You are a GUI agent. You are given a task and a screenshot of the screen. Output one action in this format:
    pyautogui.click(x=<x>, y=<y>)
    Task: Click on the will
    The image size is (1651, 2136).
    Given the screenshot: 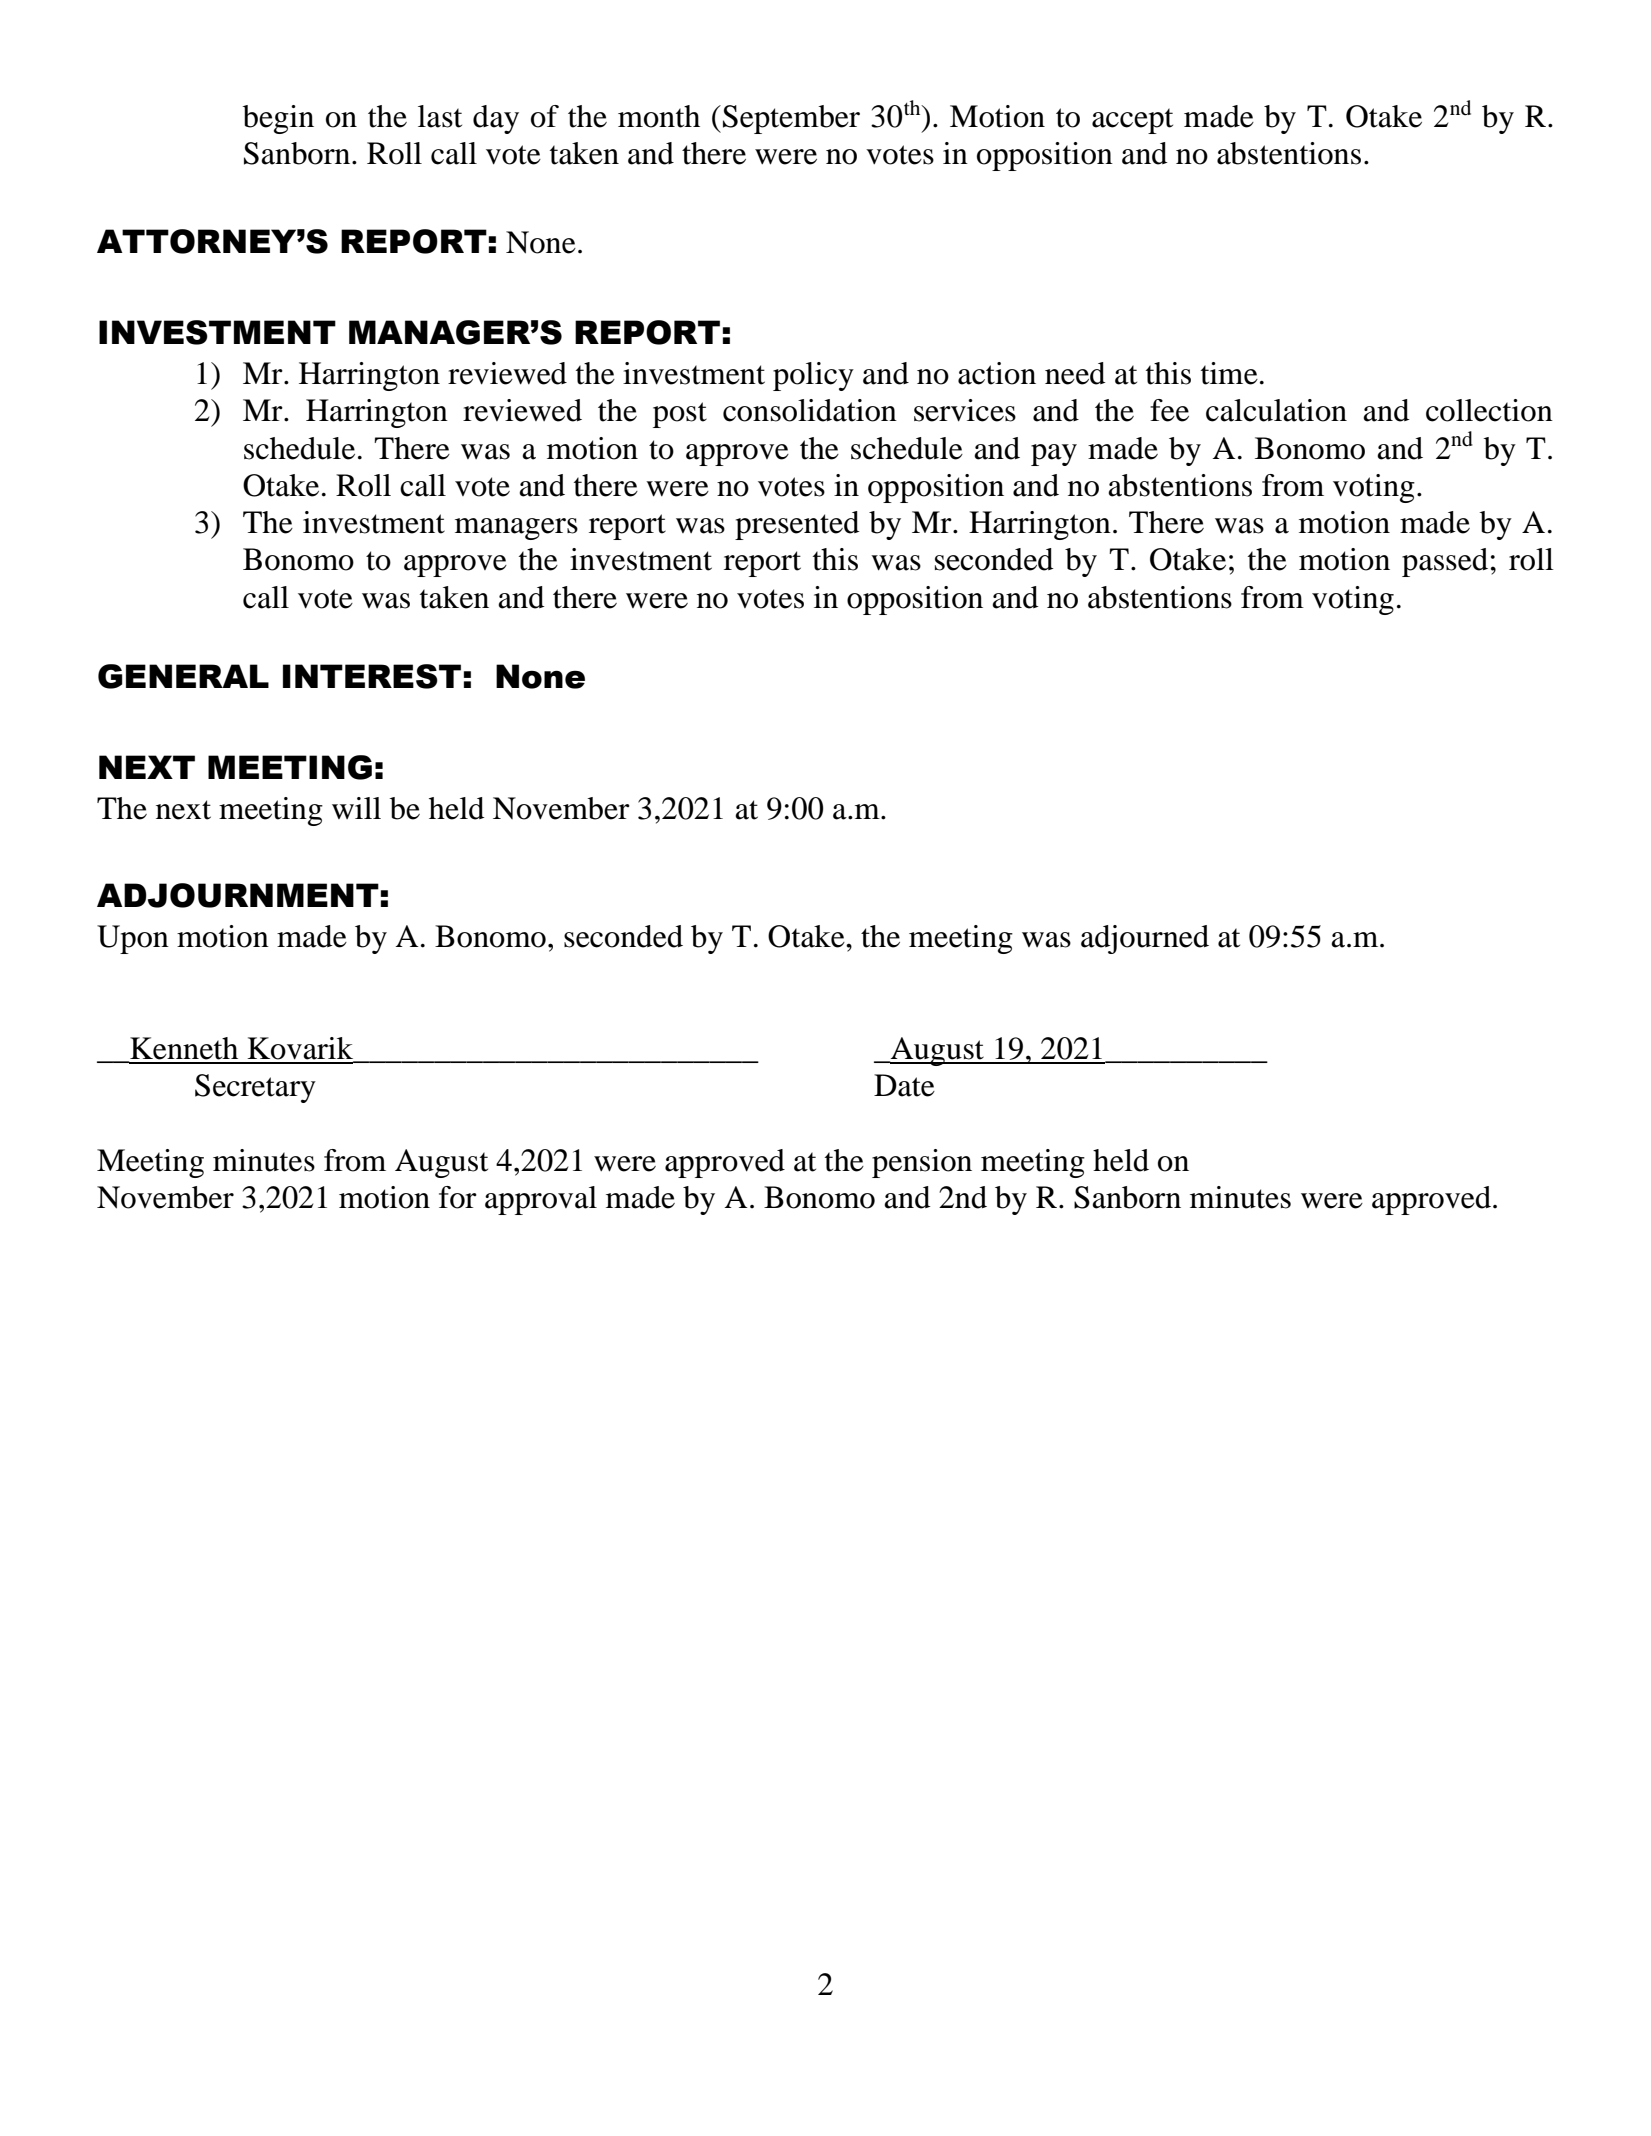 What is the action you would take?
    pyautogui.click(x=356, y=808)
